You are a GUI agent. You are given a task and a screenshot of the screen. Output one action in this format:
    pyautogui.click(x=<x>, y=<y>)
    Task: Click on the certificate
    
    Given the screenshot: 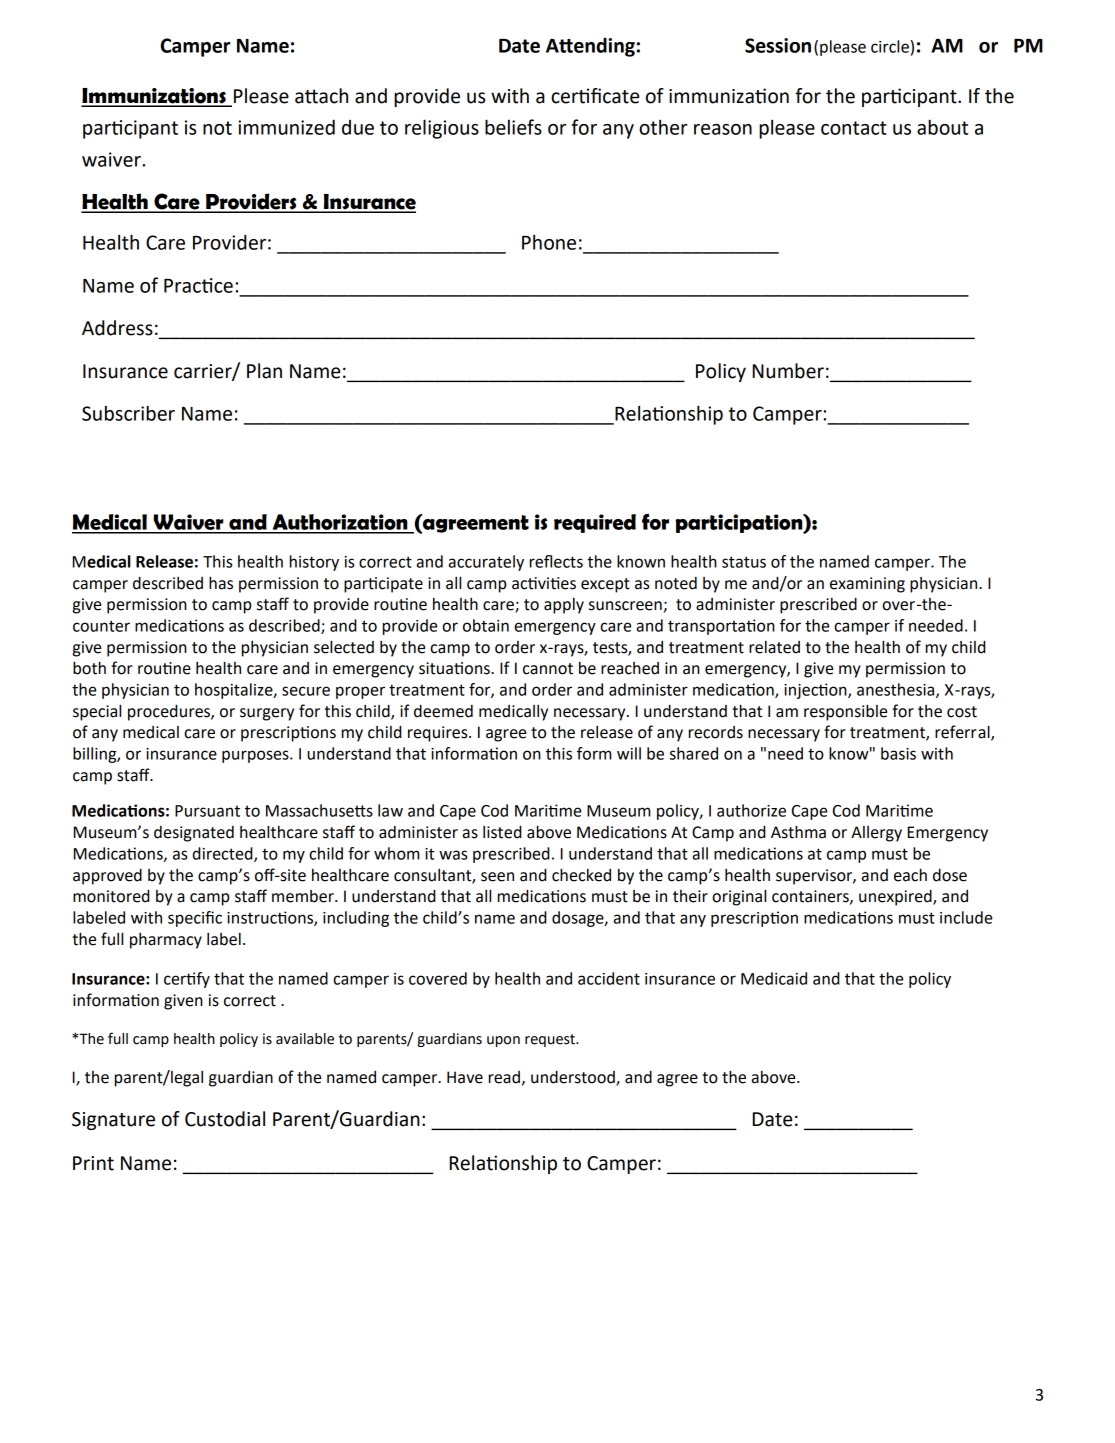 What is the action you would take?
    pyautogui.click(x=595, y=96)
